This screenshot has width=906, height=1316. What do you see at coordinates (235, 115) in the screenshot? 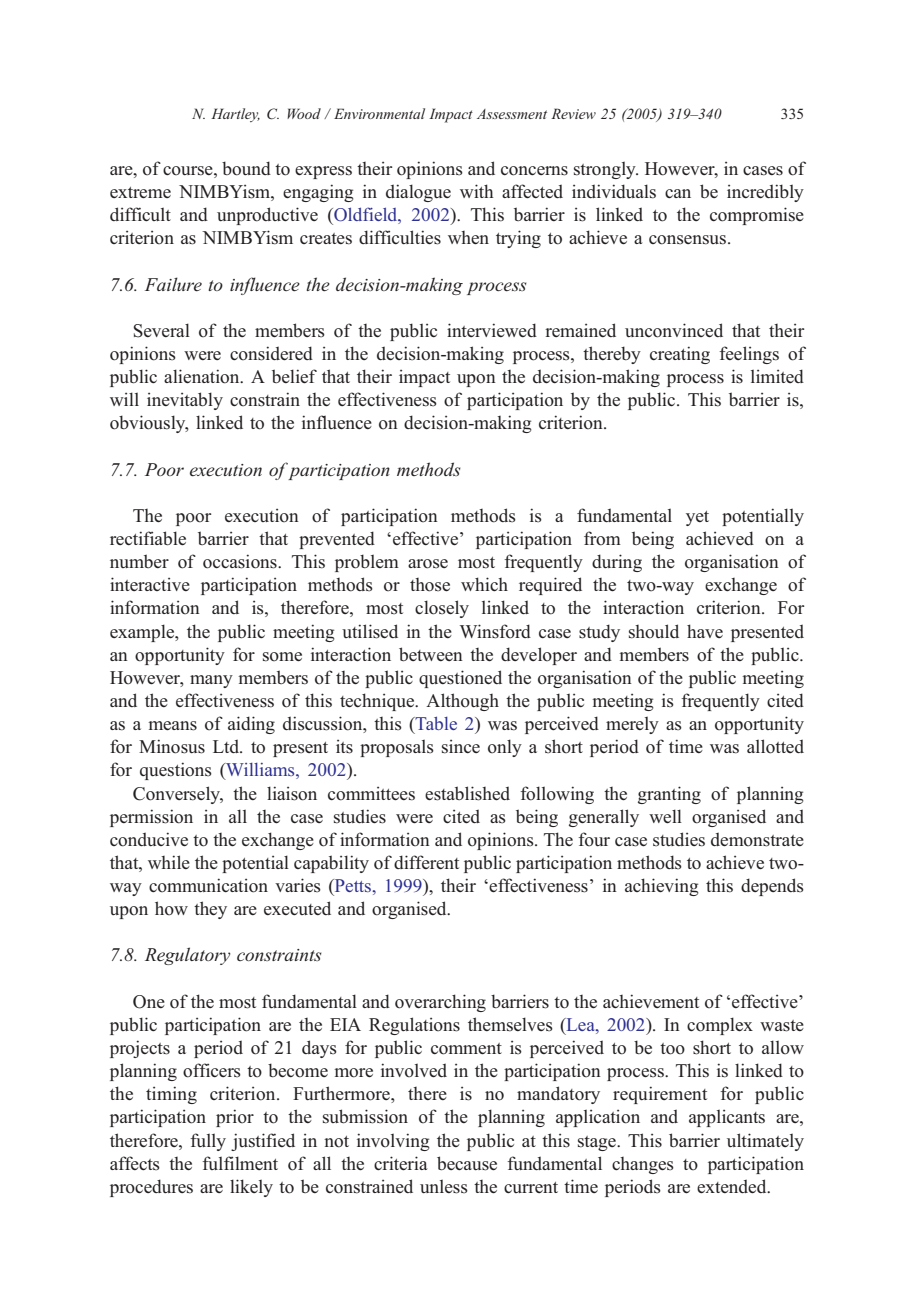
I see `Hartley` at bounding box center [235, 115].
